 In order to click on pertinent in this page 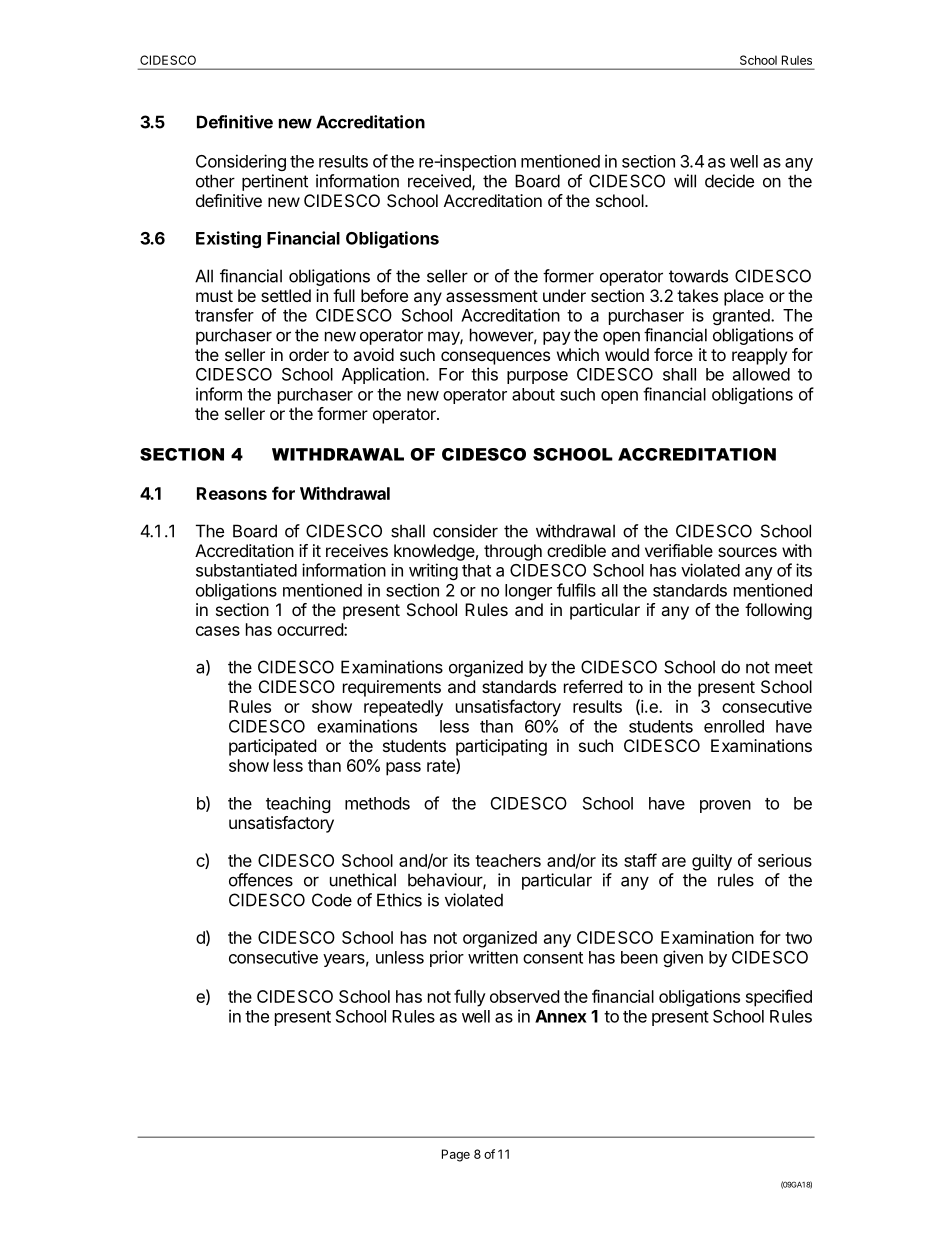, I will do `click(275, 182)`.
